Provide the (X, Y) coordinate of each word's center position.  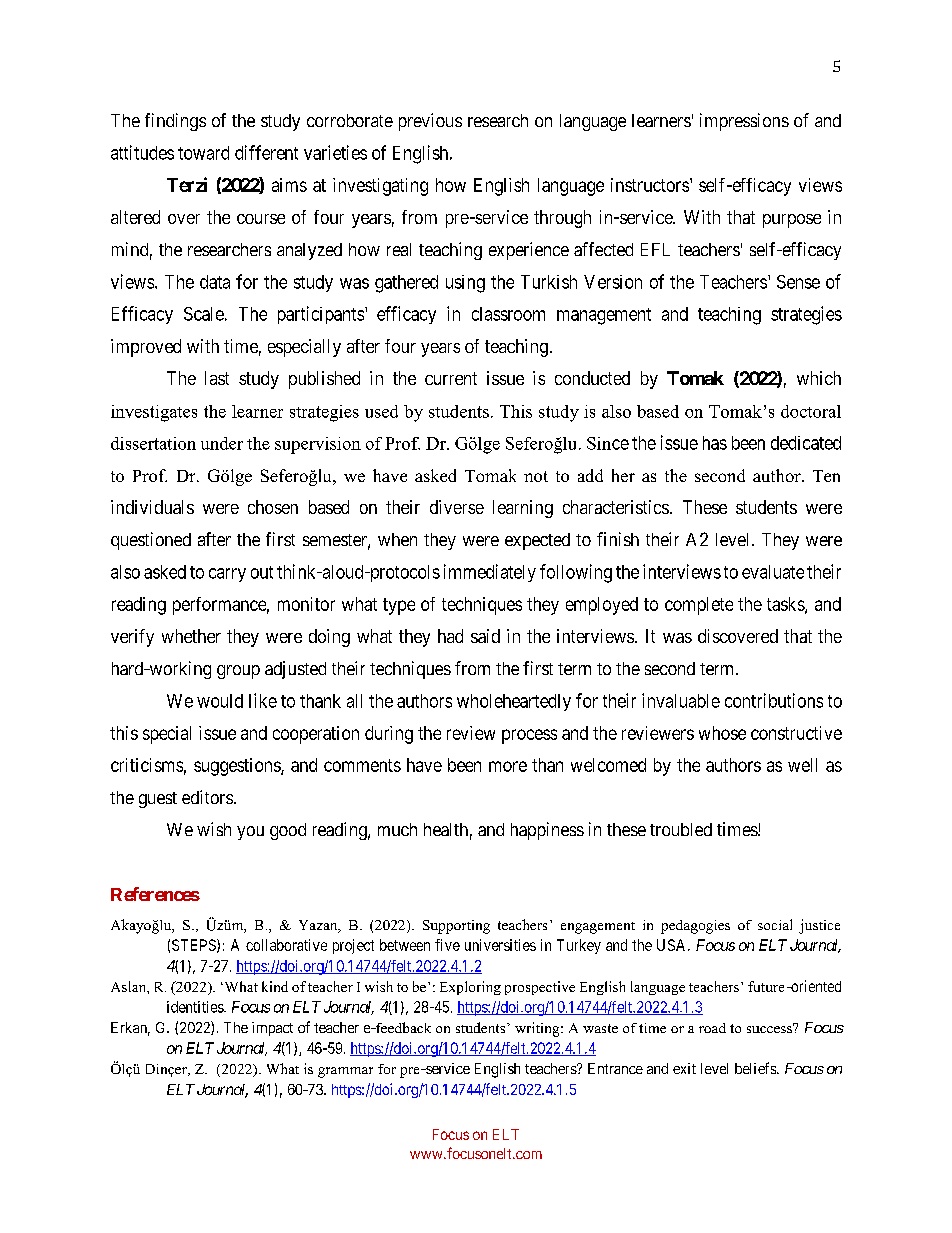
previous (430, 122)
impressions (744, 122)
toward (203, 153)
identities (196, 1007)
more (508, 766)
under (222, 443)
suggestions (238, 767)
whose (722, 733)
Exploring (470, 988)
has (715, 443)
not (536, 476)
